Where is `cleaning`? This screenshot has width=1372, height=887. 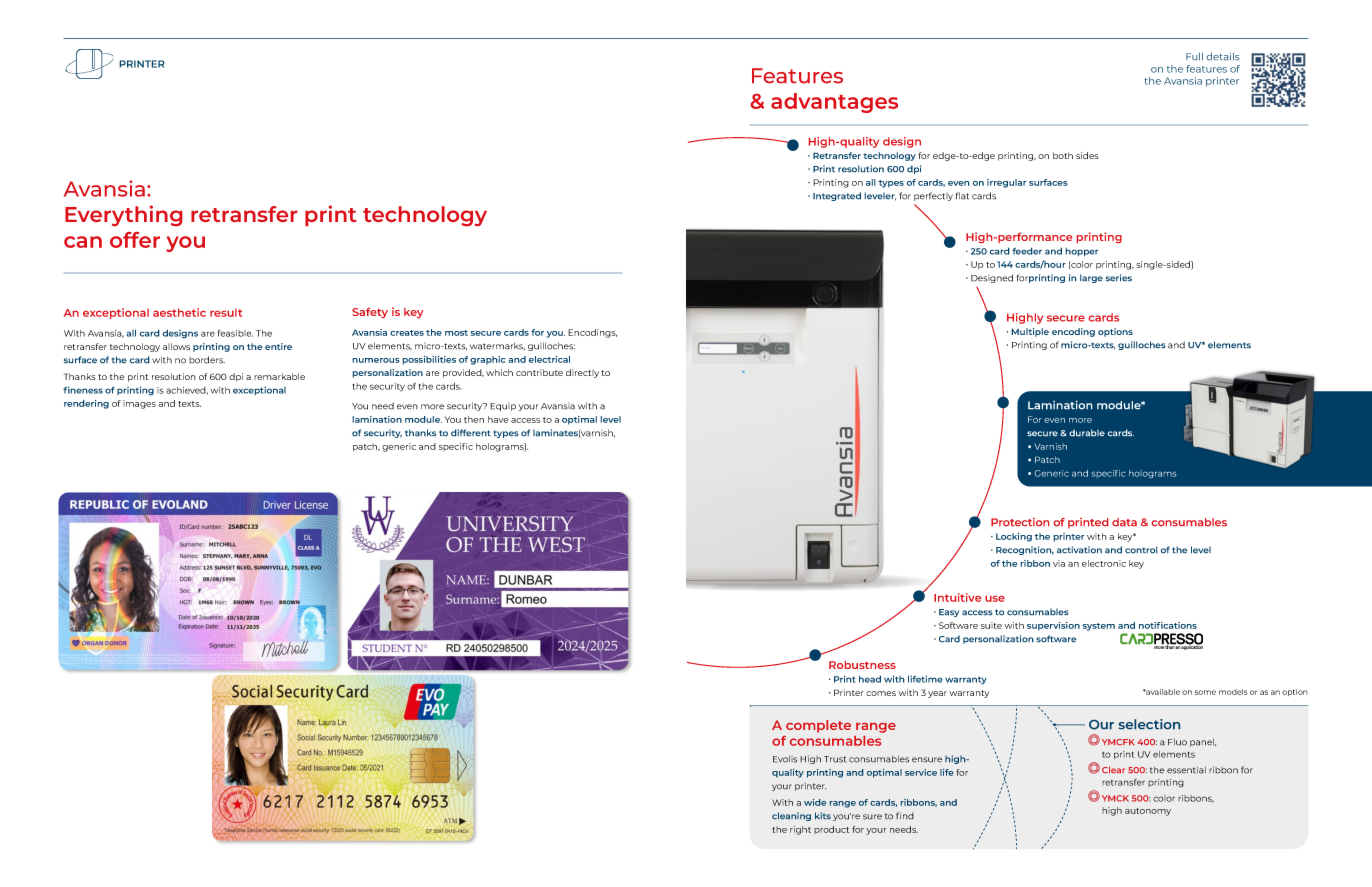 cleaning is located at coordinates (791, 816).
